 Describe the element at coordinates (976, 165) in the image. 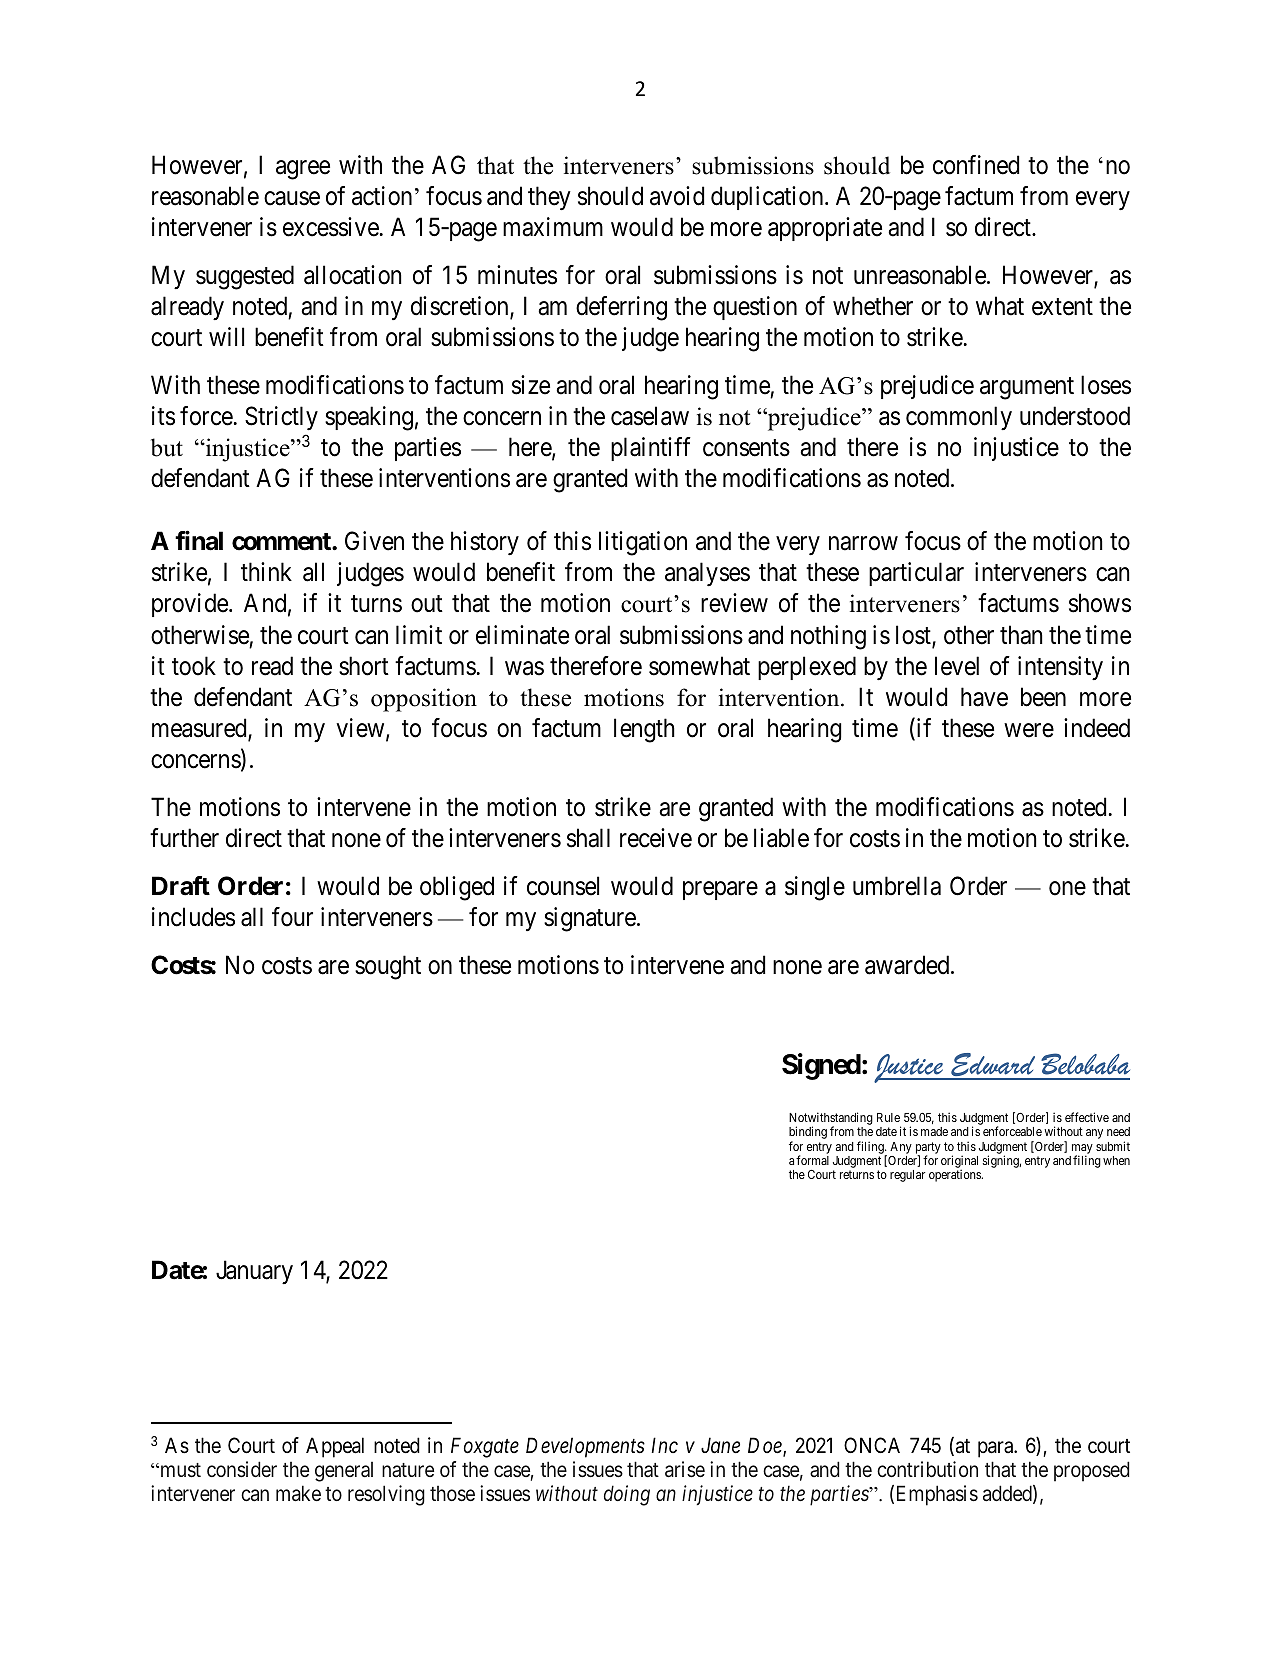

I see `confined` at that location.
